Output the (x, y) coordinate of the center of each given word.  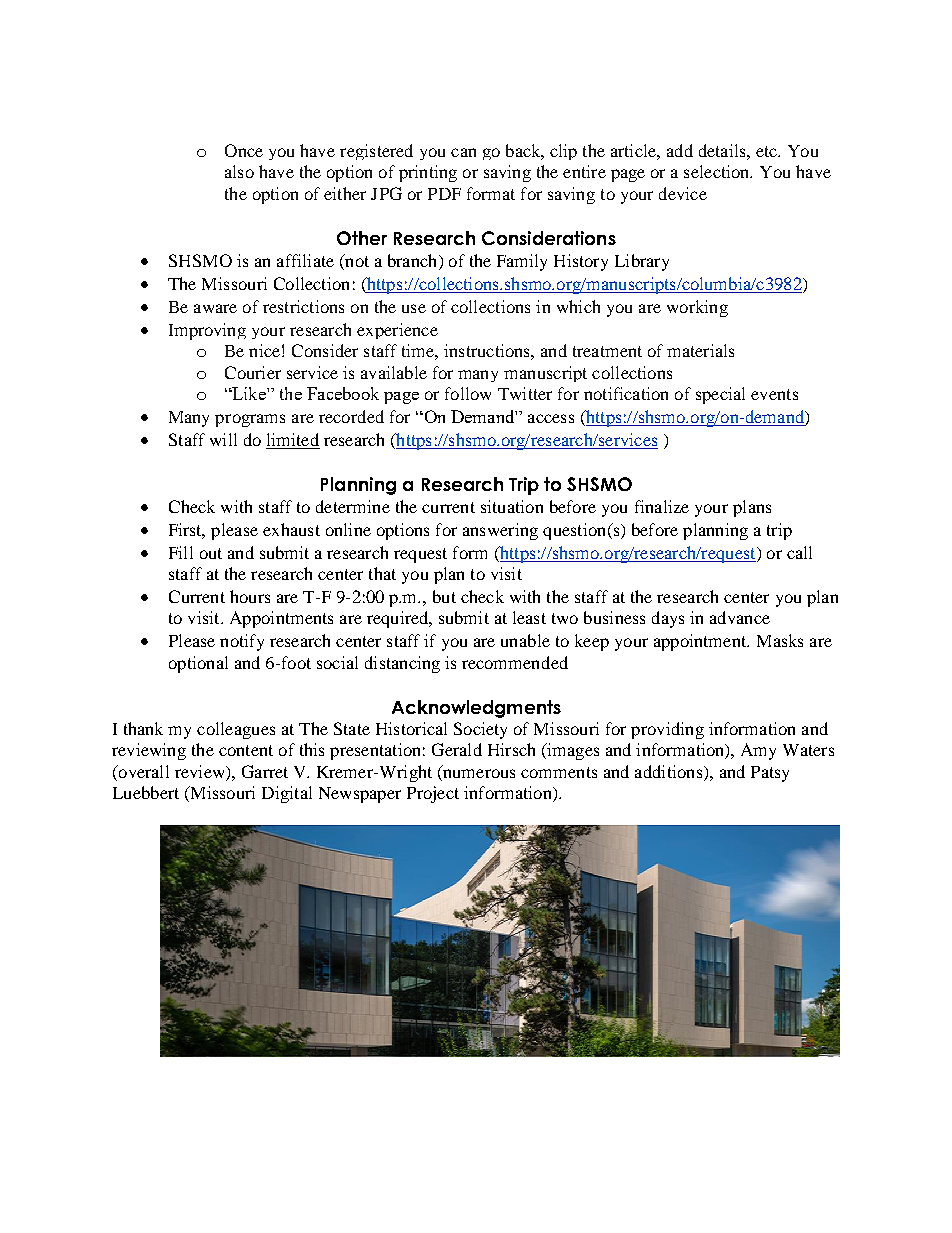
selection (718, 171)
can (463, 152)
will (223, 439)
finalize (662, 506)
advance (740, 617)
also (239, 171)
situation (512, 506)
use (414, 308)
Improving (207, 331)
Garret (265, 771)
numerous (479, 773)
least (529, 617)
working (697, 308)
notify (242, 642)
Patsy (770, 774)
